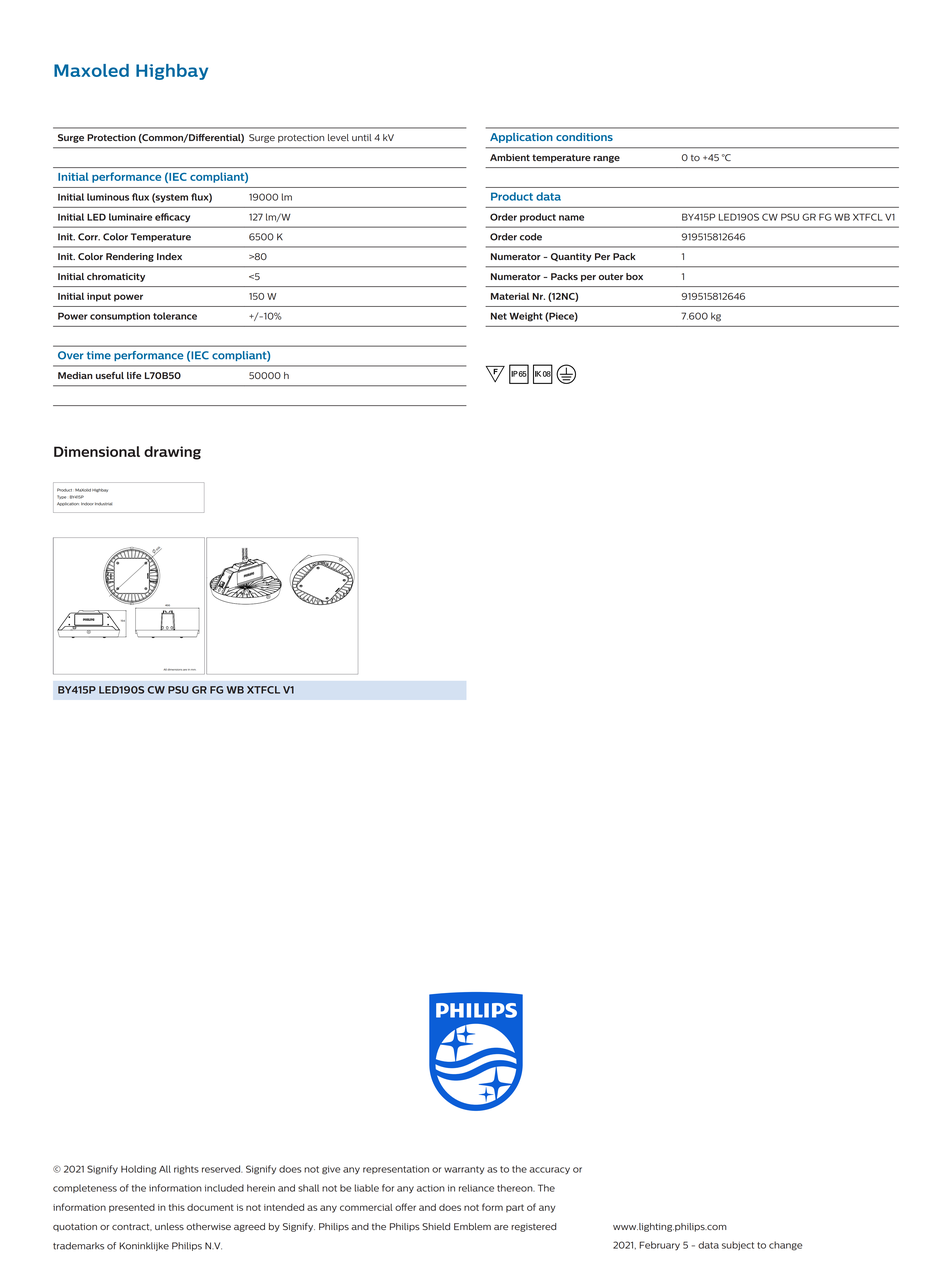  What do you see at coordinates (361, 137) in the image?
I see `until` at bounding box center [361, 137].
